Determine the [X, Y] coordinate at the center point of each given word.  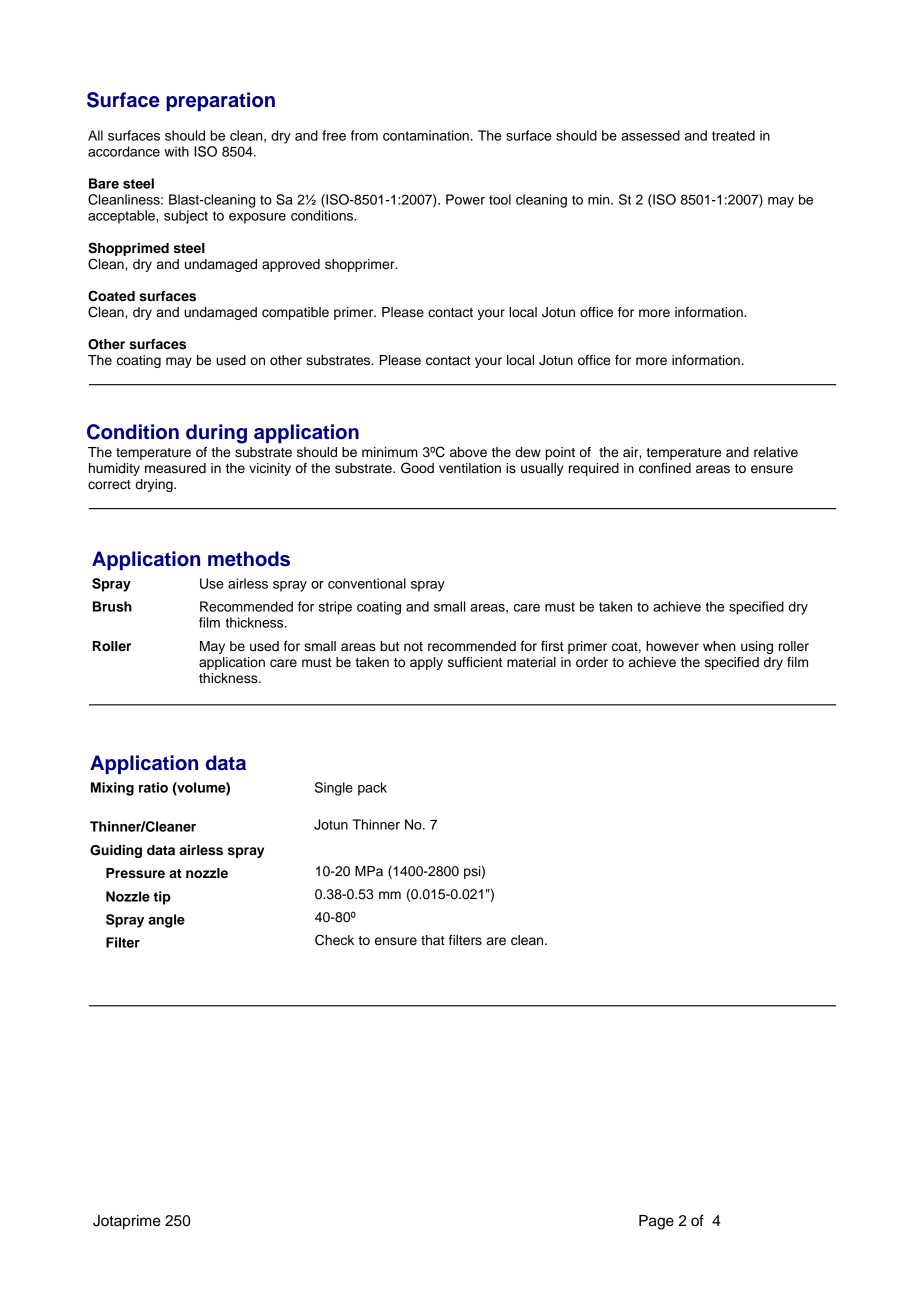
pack [372, 789]
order [592, 662]
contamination [426, 135]
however [672, 646]
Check [334, 940]
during [216, 434]
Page [656, 1222]
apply [426, 663]
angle [166, 921]
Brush [112, 606]
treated [733, 135]
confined [665, 468]
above [468, 452]
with [176, 151]
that [433, 940]
